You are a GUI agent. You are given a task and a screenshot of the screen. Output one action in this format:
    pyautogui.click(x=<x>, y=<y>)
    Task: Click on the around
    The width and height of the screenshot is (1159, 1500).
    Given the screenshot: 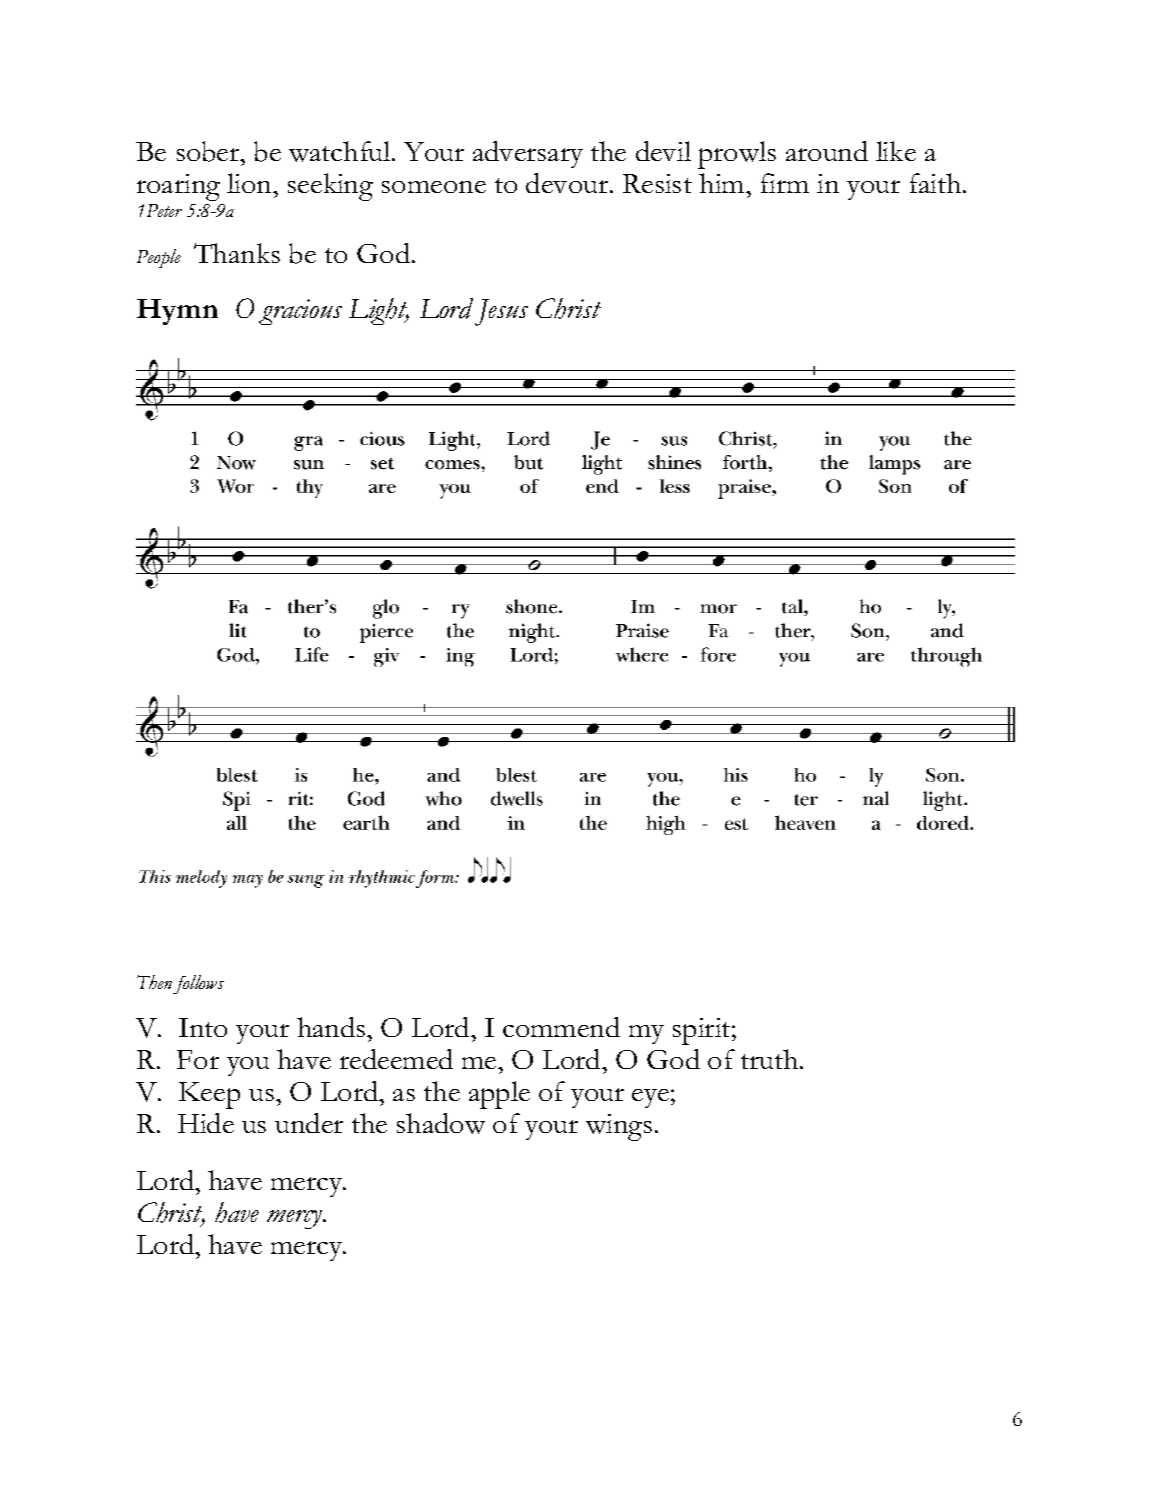 What is the action you would take?
    pyautogui.click(x=827, y=151)
